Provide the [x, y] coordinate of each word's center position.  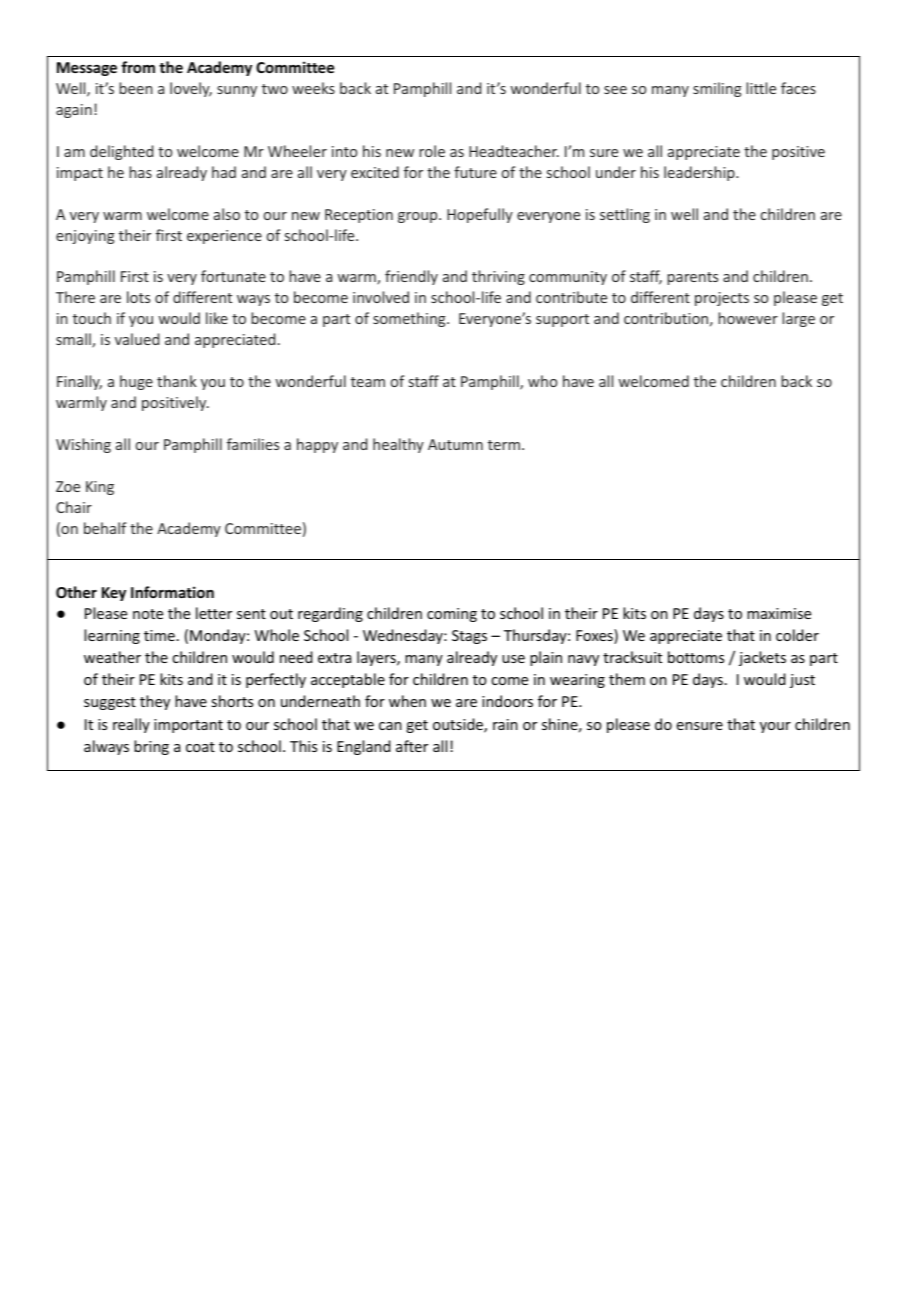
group [419, 217]
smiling [717, 89]
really [131, 725]
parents [692, 278]
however [748, 318]
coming [452, 615]
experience [224, 237]
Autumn [455, 444]
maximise [779, 613]
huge [136, 382]
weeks [313, 88]
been [136, 88]
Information [172, 592]
